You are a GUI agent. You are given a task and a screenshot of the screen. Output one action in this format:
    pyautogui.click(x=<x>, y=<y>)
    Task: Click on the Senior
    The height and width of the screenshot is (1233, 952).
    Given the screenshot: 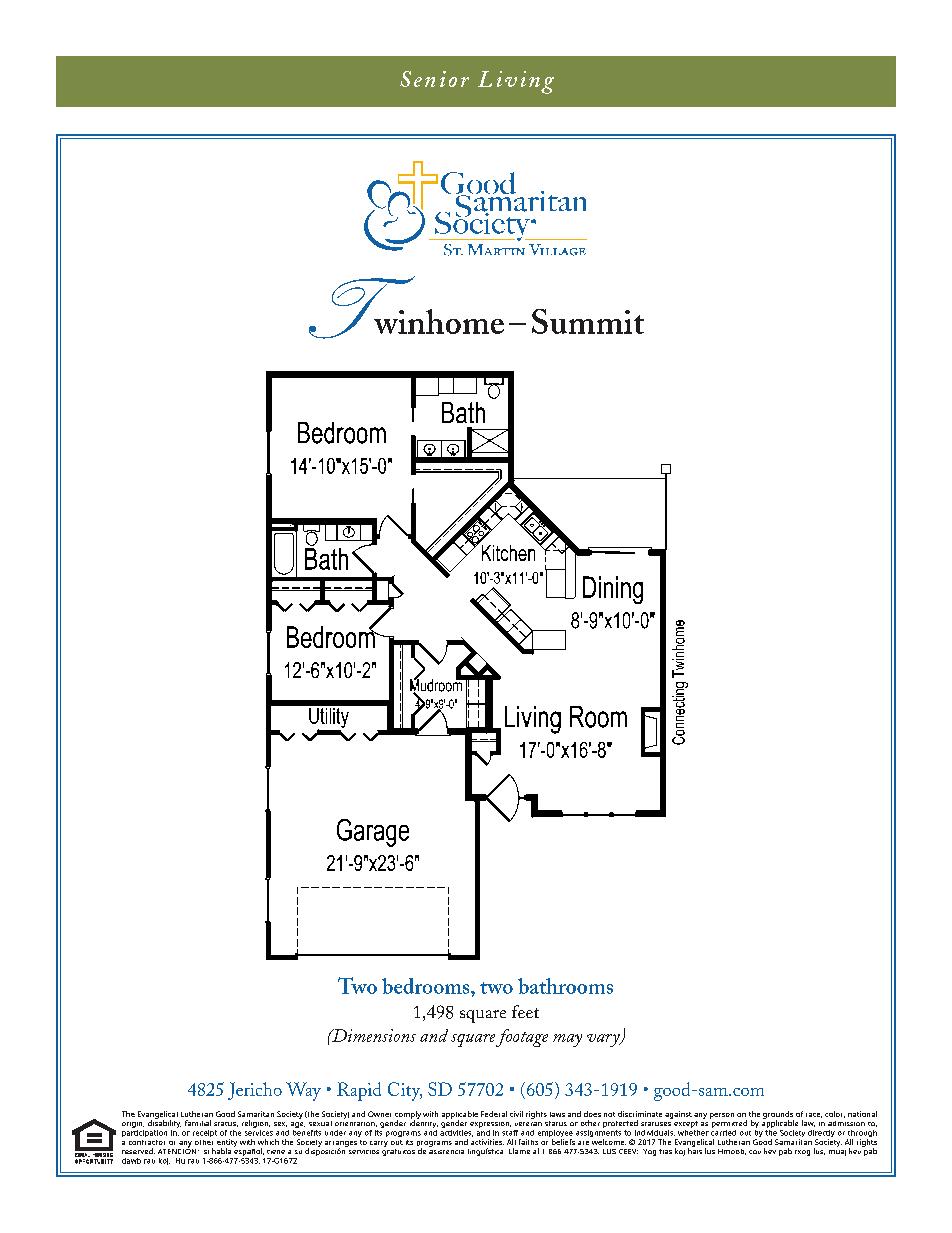 What is the action you would take?
    pyautogui.click(x=434, y=79)
